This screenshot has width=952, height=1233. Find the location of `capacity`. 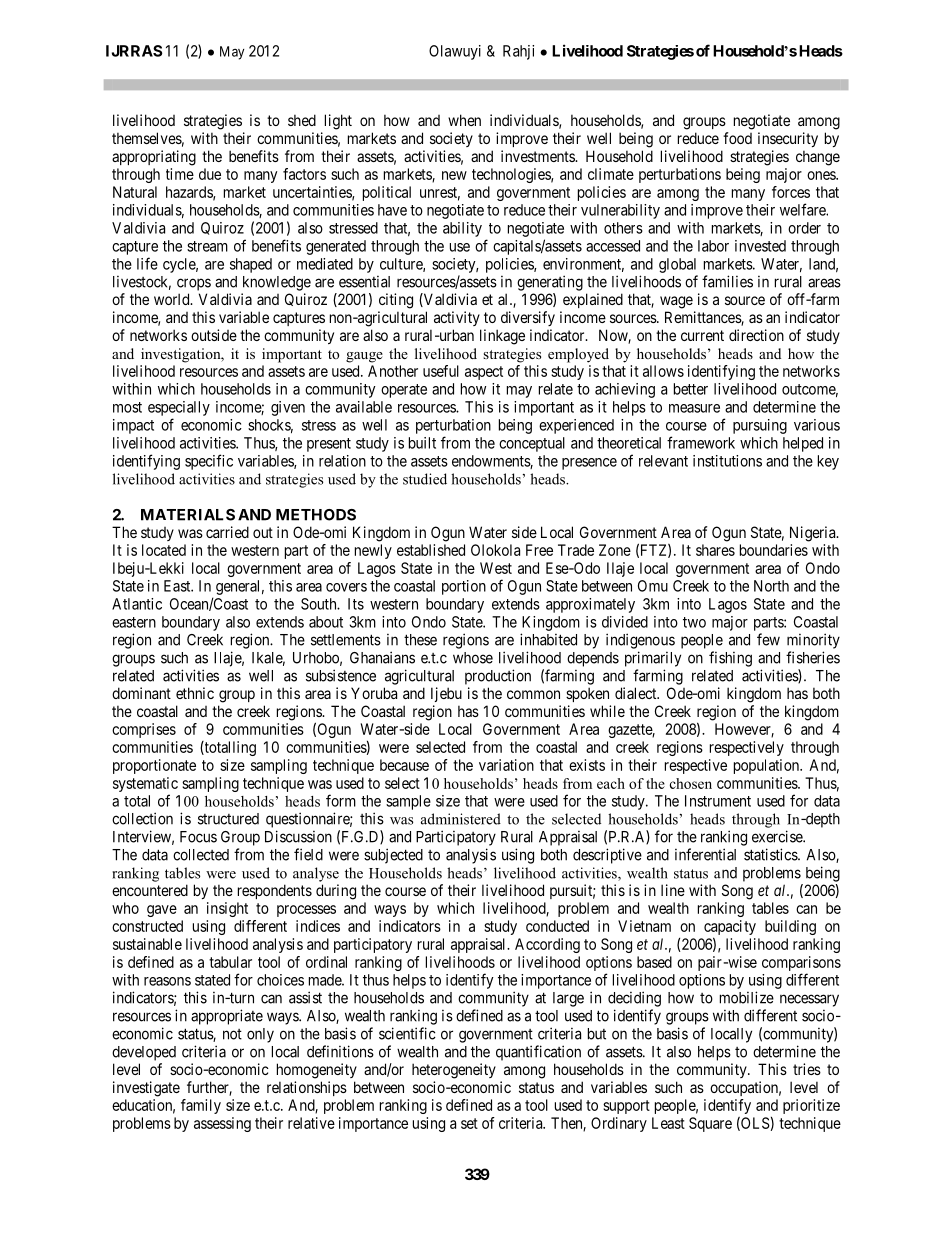

capacity is located at coordinates (730, 929).
